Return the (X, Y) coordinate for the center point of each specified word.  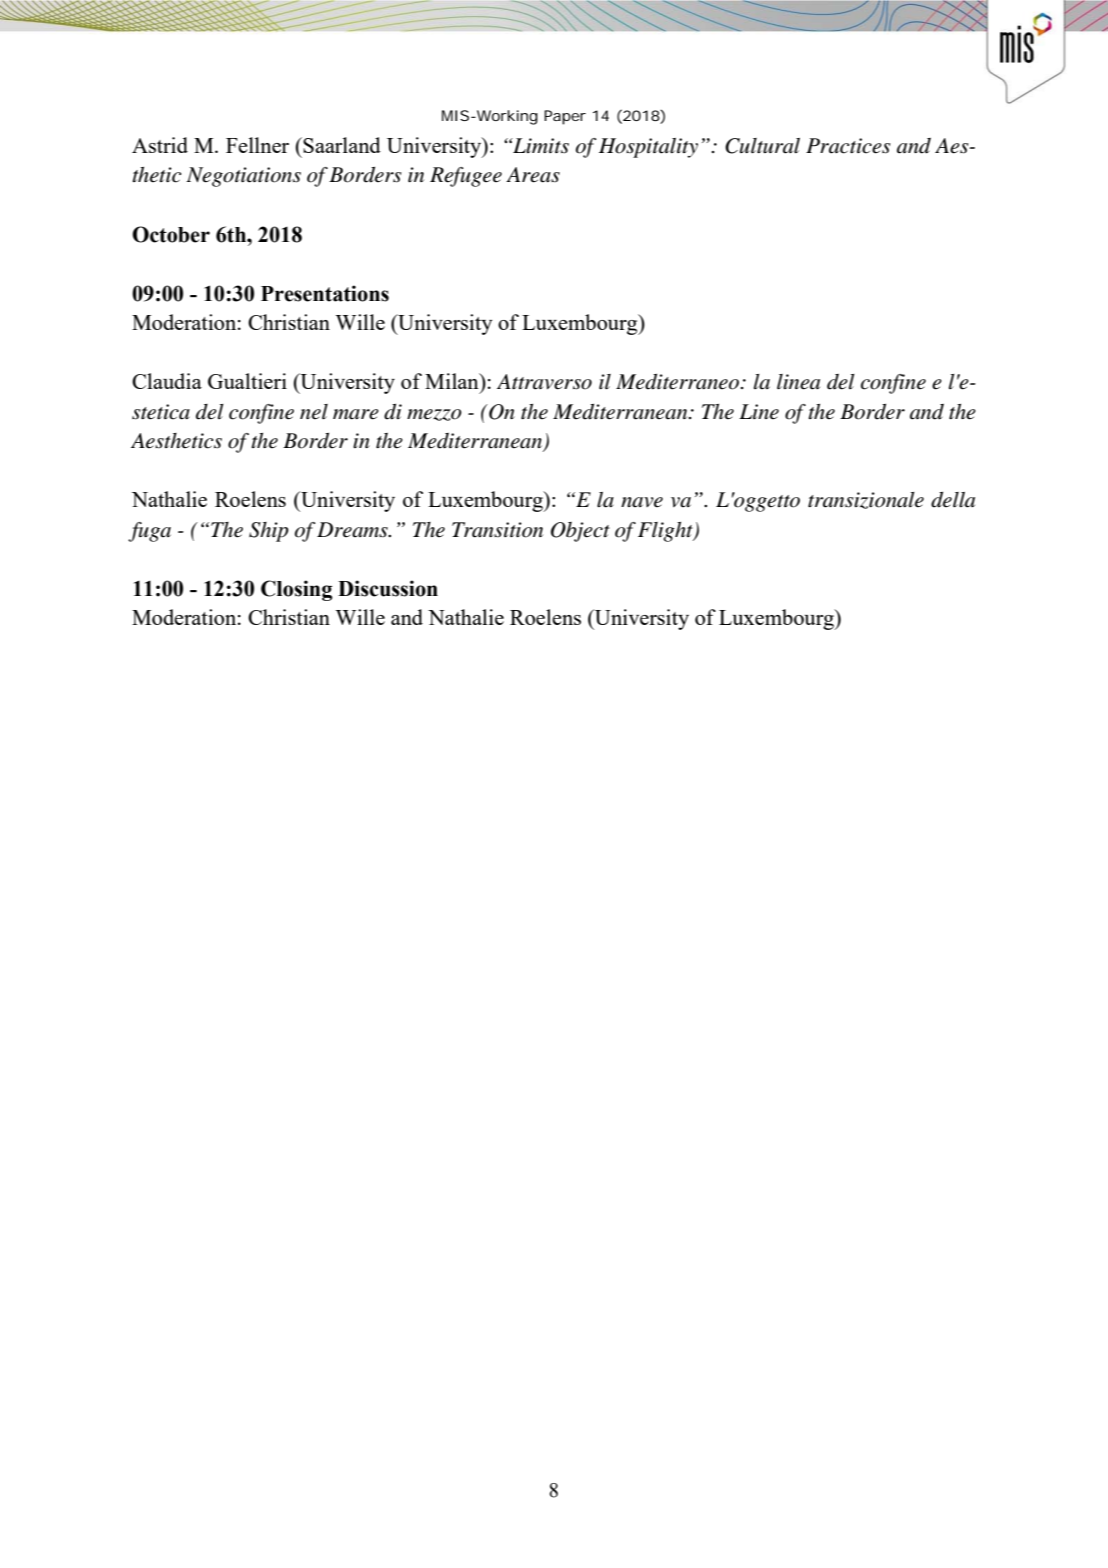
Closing (297, 590)
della (953, 500)
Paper (565, 117)
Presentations (325, 293)
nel (314, 412)
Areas (533, 175)
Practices (848, 146)
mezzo (434, 415)
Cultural (762, 146)
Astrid (160, 145)
